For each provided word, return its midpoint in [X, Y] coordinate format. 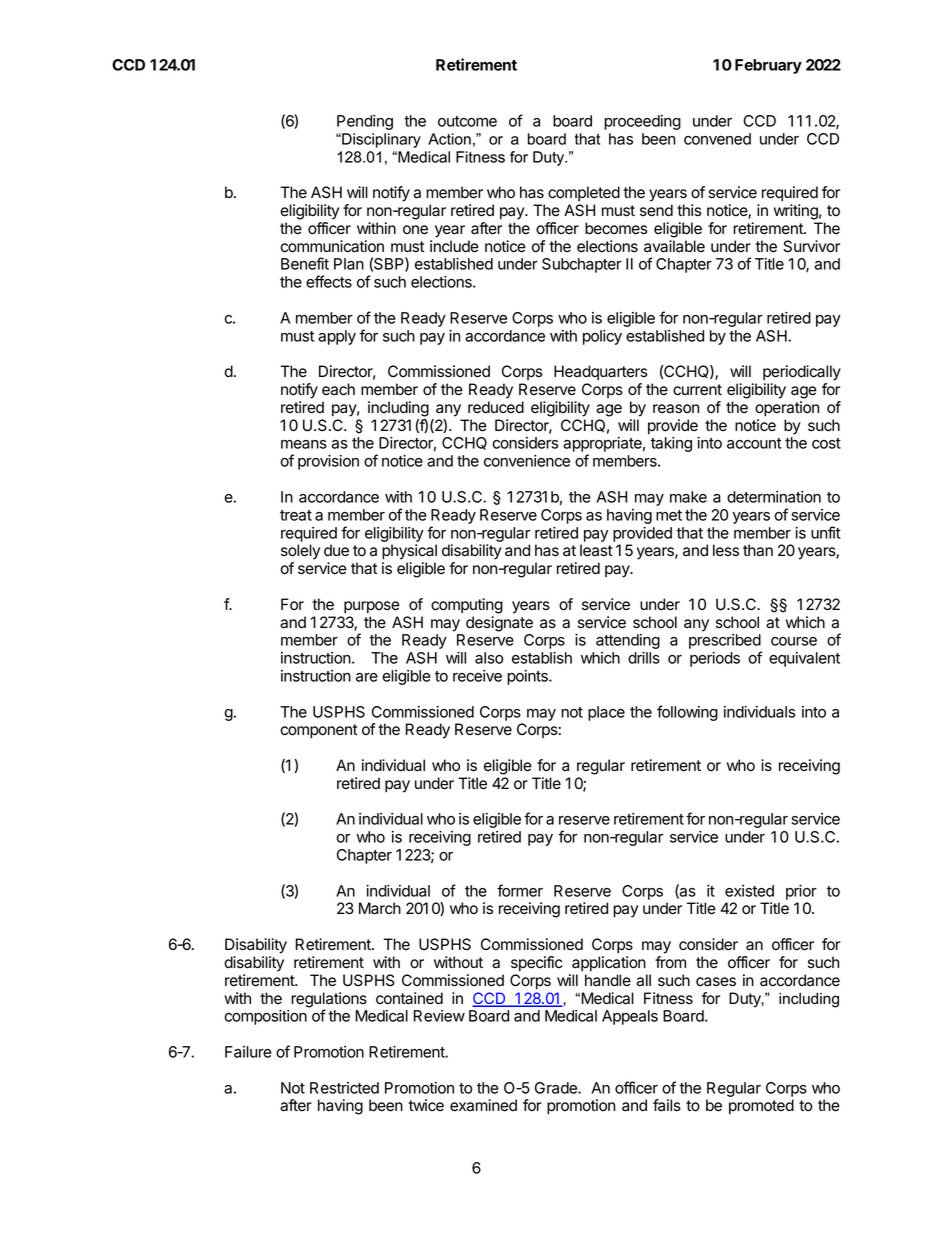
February [768, 66]
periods [715, 659]
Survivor [811, 246]
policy [602, 337]
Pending [365, 122]
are [367, 677]
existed [749, 891]
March [380, 908]
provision [328, 462]
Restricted [344, 1088]
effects [329, 281]
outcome [467, 121]
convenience [527, 461]
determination [774, 497]
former [520, 890]
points [528, 677]
